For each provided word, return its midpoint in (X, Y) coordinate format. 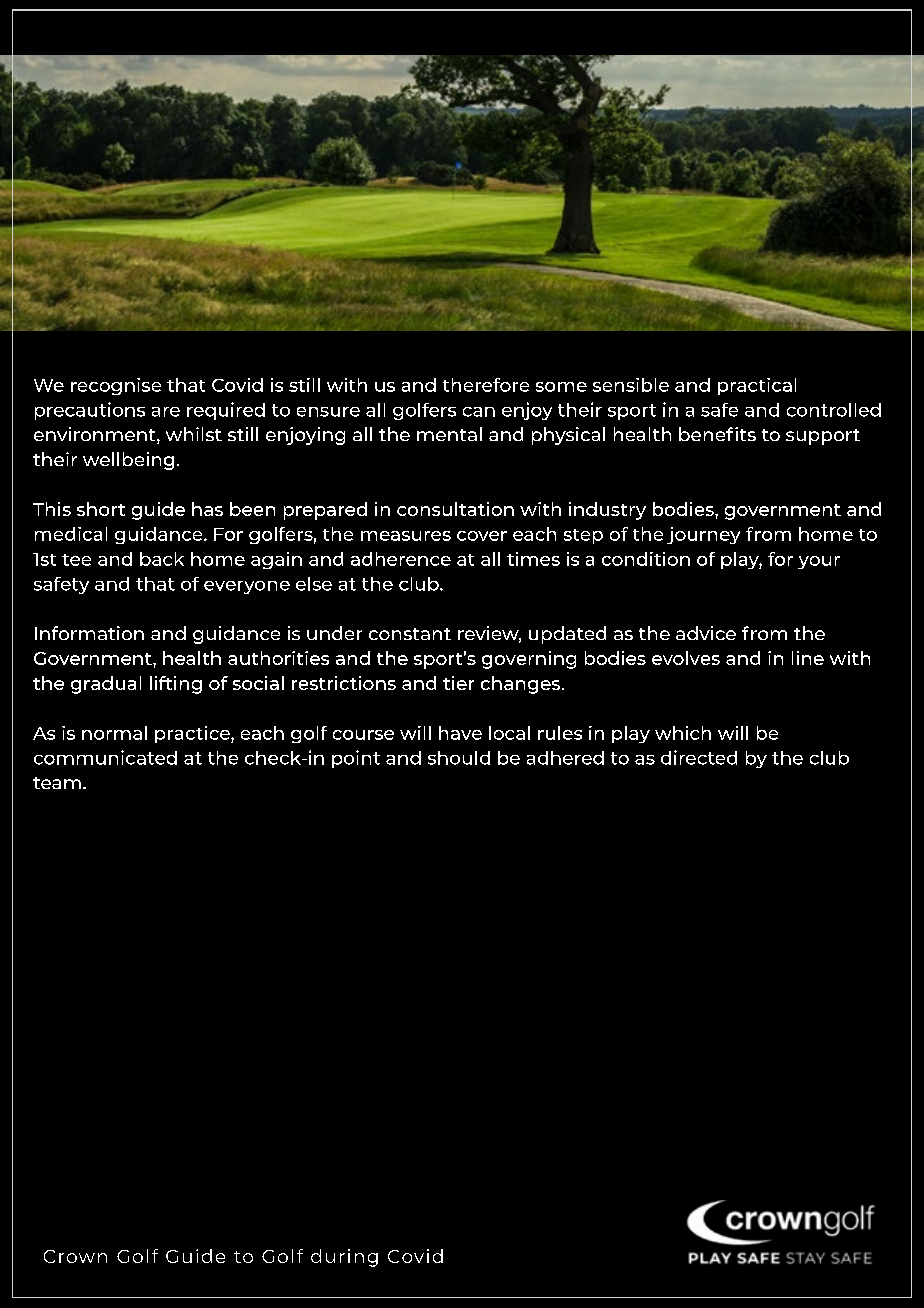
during (344, 1258)
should (459, 758)
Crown (75, 1256)
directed (699, 757)
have (460, 733)
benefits (717, 434)
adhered (565, 758)
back (162, 559)
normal (114, 733)
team (57, 783)
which (683, 733)
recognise (116, 386)
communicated (105, 757)
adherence (401, 559)
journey (703, 535)
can (479, 412)
